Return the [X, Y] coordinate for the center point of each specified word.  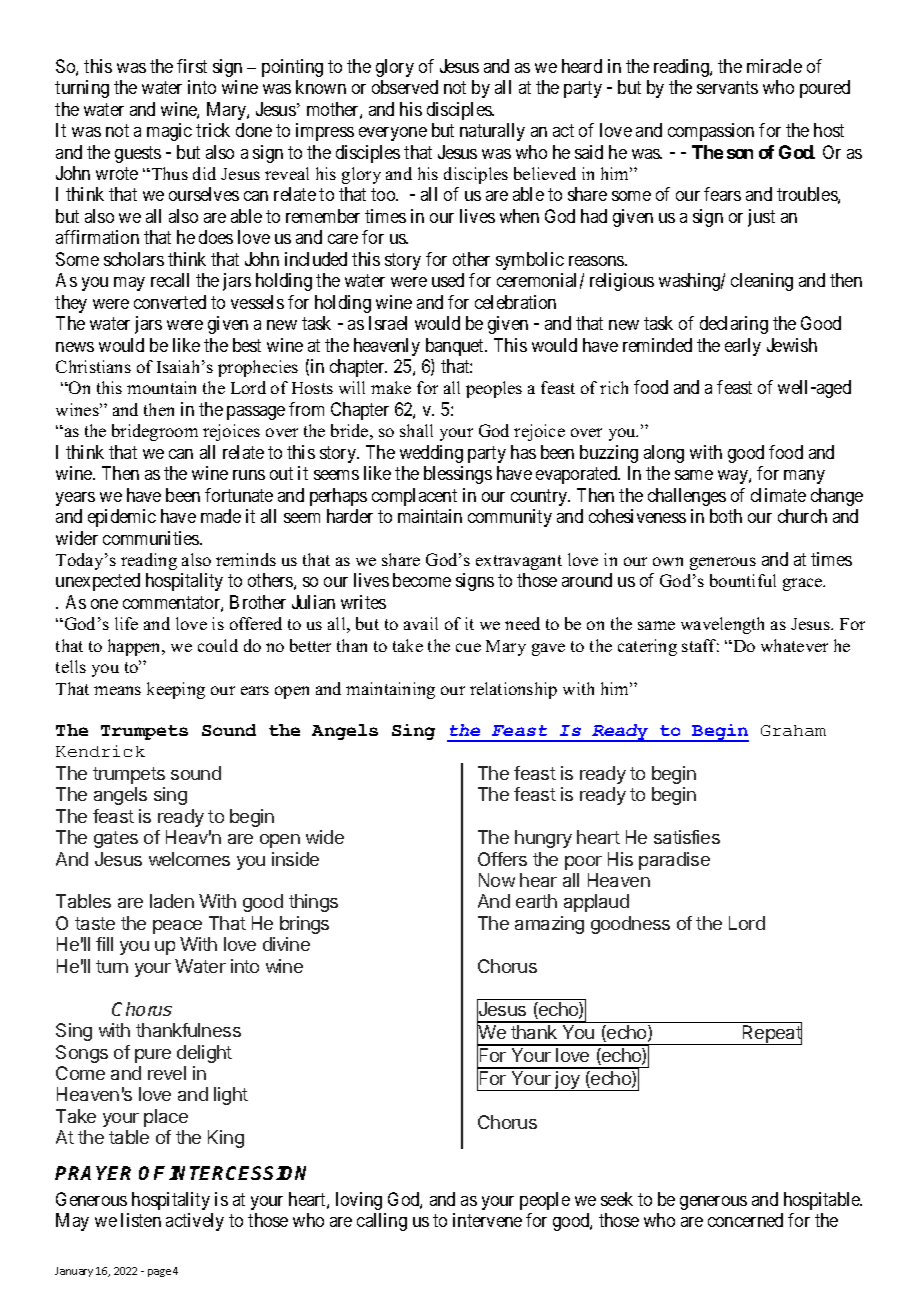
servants [727, 87]
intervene [487, 1220]
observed [405, 87]
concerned [745, 1220]
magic [169, 132]
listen [141, 1220]
